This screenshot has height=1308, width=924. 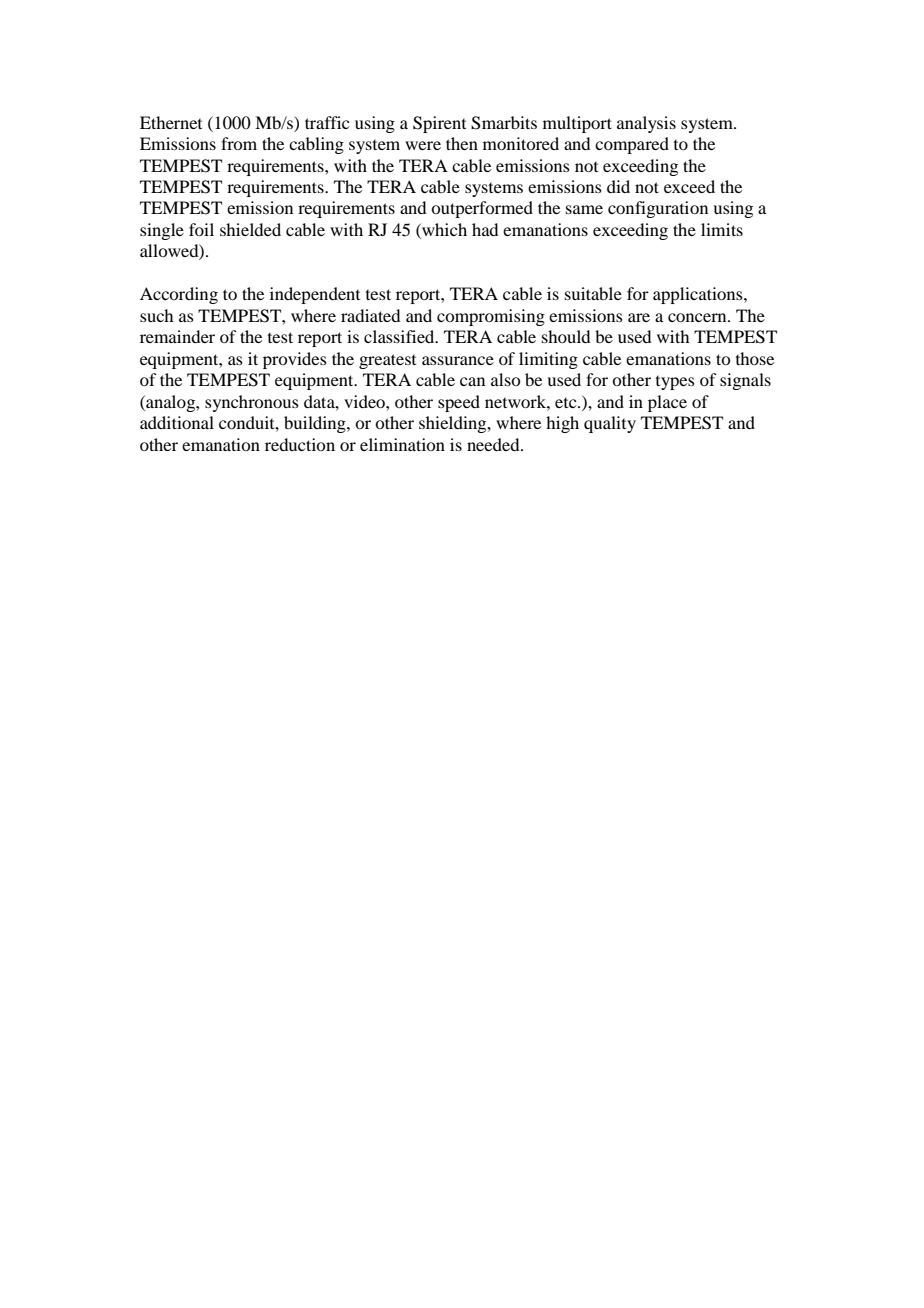 What do you see at coordinates (250, 229) in the screenshot?
I see `shielded` at bounding box center [250, 229].
